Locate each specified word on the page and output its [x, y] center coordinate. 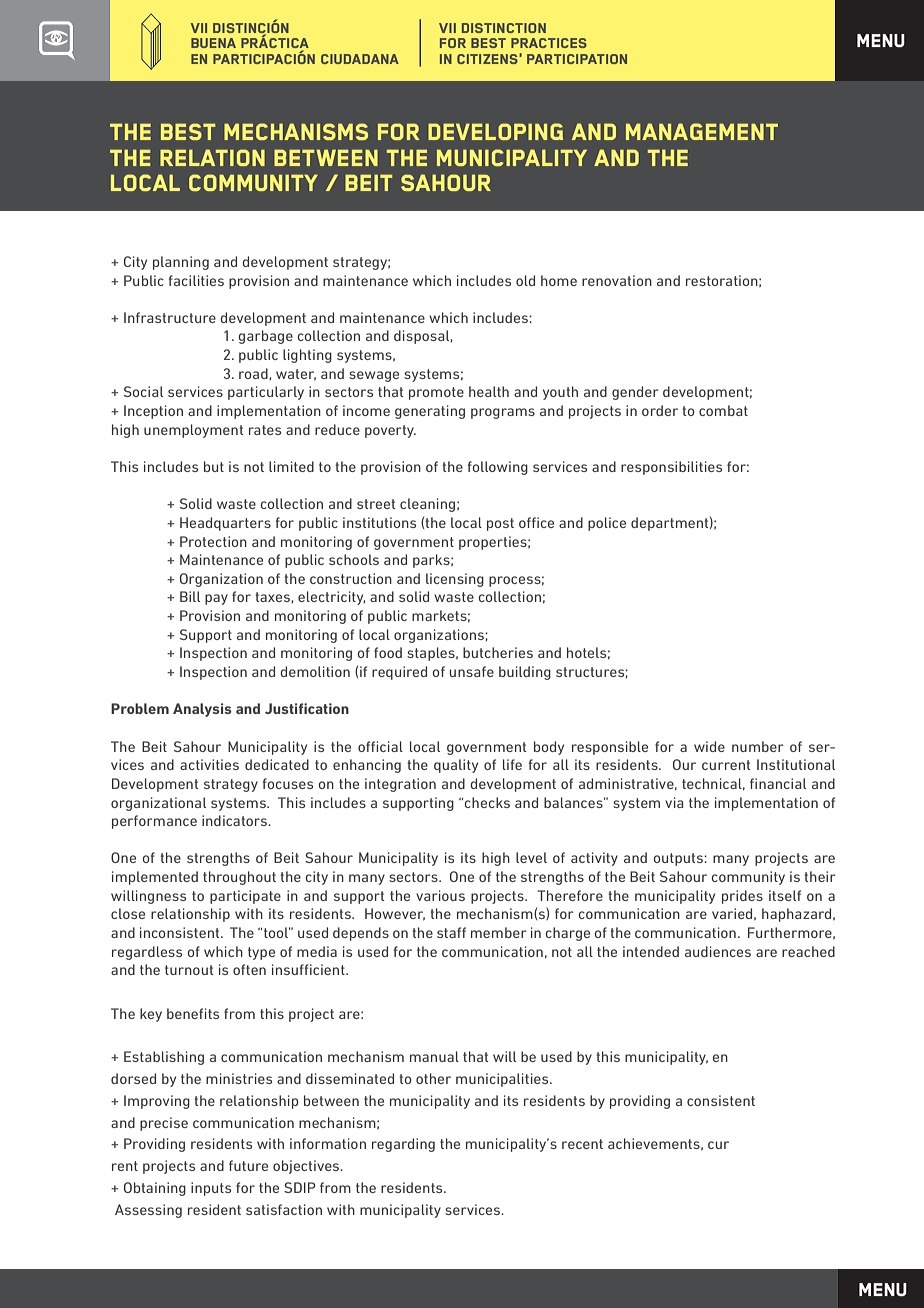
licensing [455, 580]
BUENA [213, 43]
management [702, 131]
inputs [211, 1189]
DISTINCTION [504, 28]
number [758, 746]
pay [216, 599]
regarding [403, 1145]
